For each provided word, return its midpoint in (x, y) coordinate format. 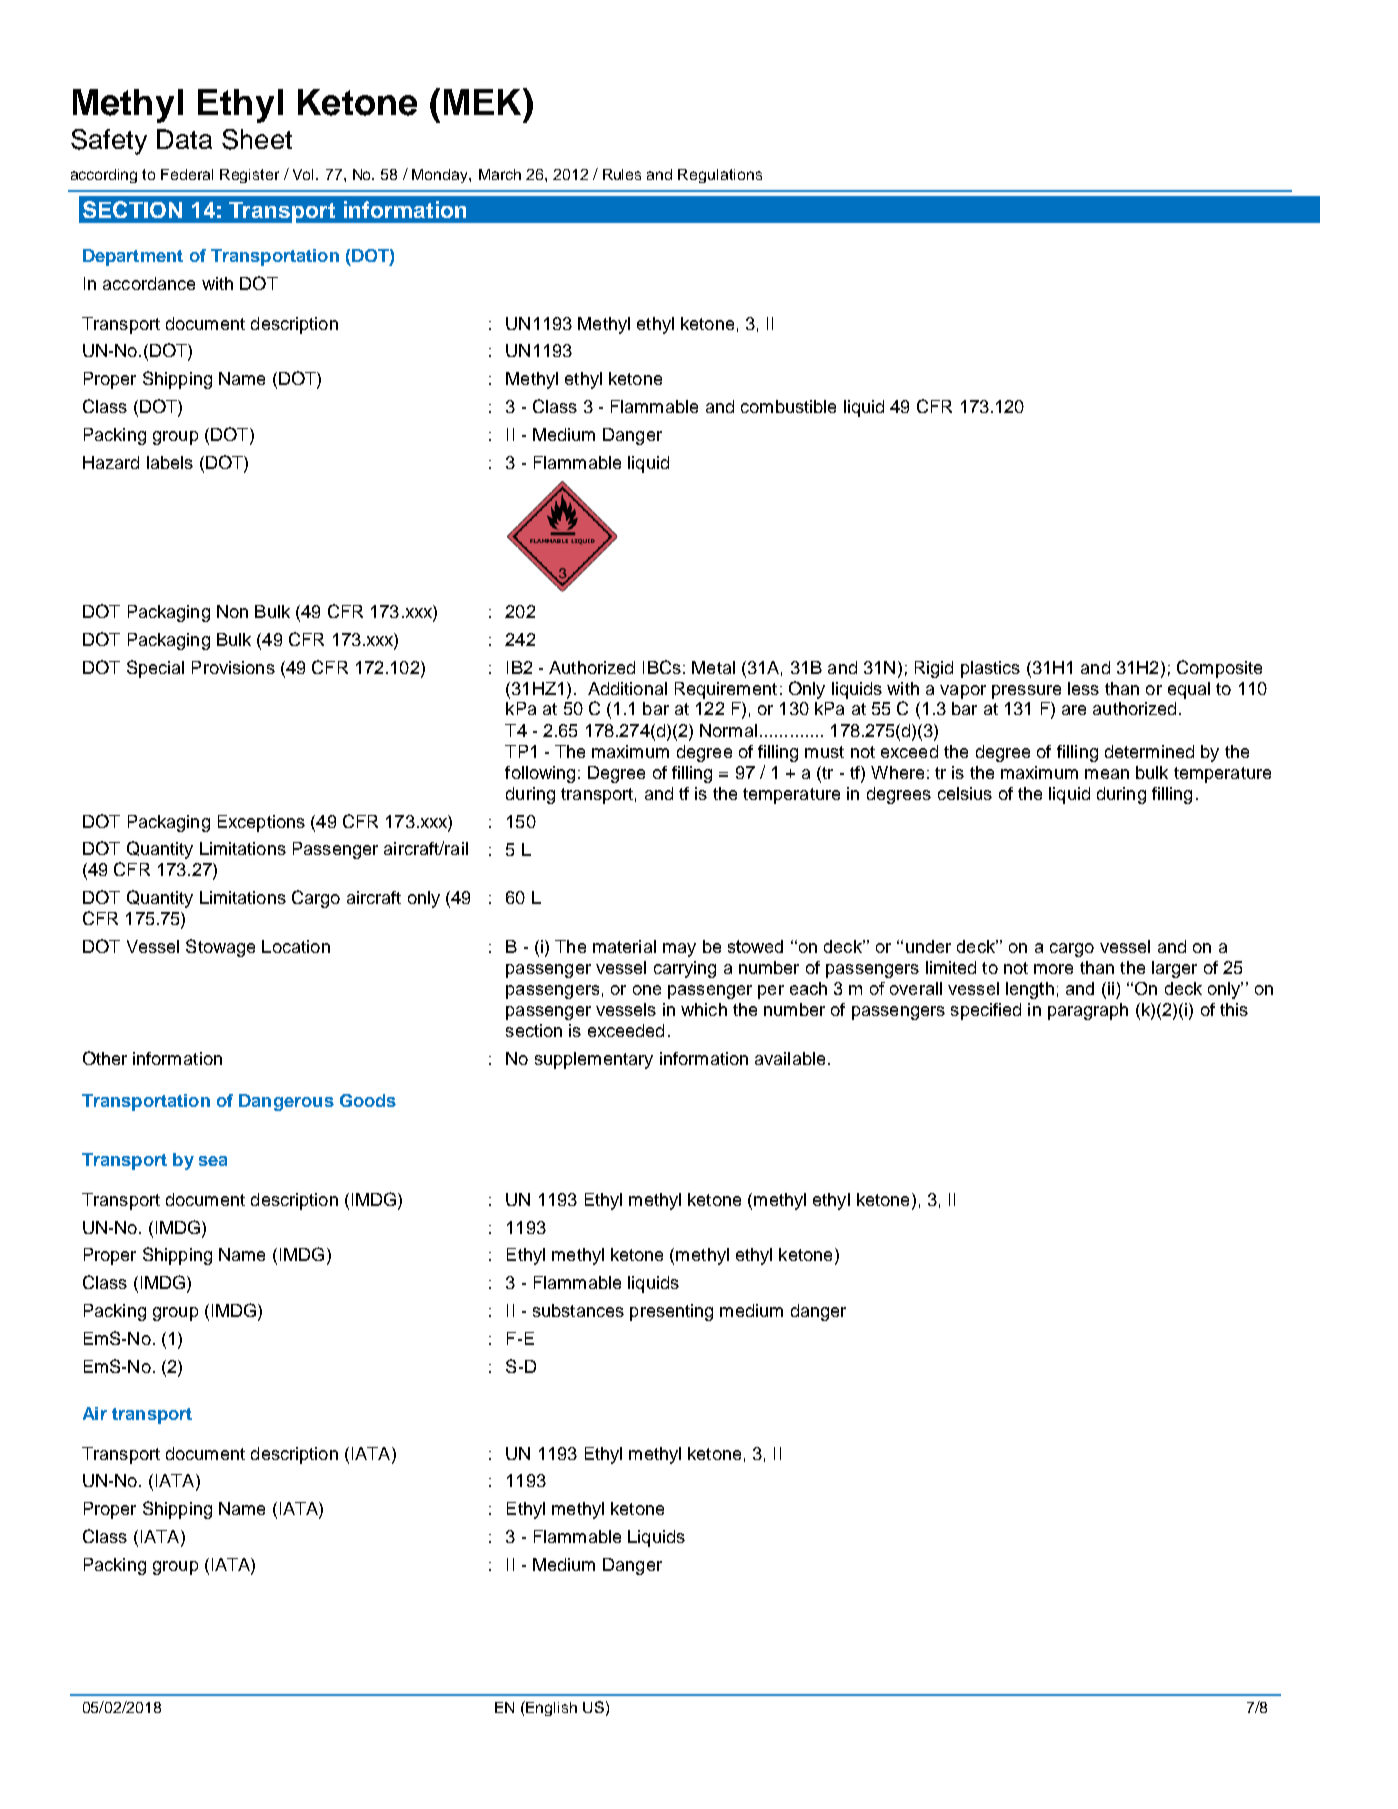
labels (170, 462)
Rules (622, 174)
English (550, 1708)
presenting (671, 1312)
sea (213, 1161)
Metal (713, 667)
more (1053, 969)
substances (578, 1310)
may (679, 950)
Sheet (257, 139)
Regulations (720, 176)
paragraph (1088, 1011)
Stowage (220, 948)
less (1083, 688)
